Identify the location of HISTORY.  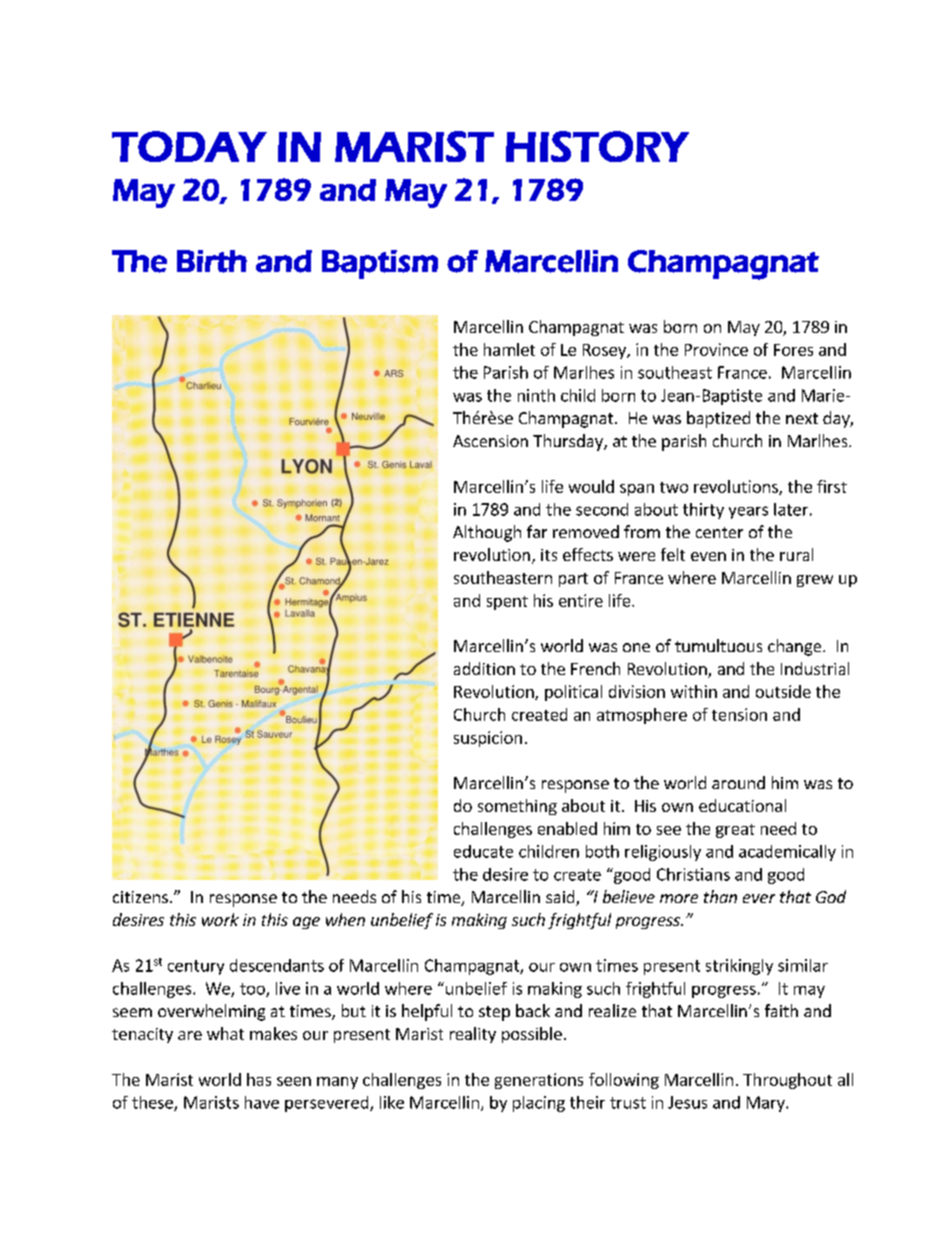
(597, 146).
